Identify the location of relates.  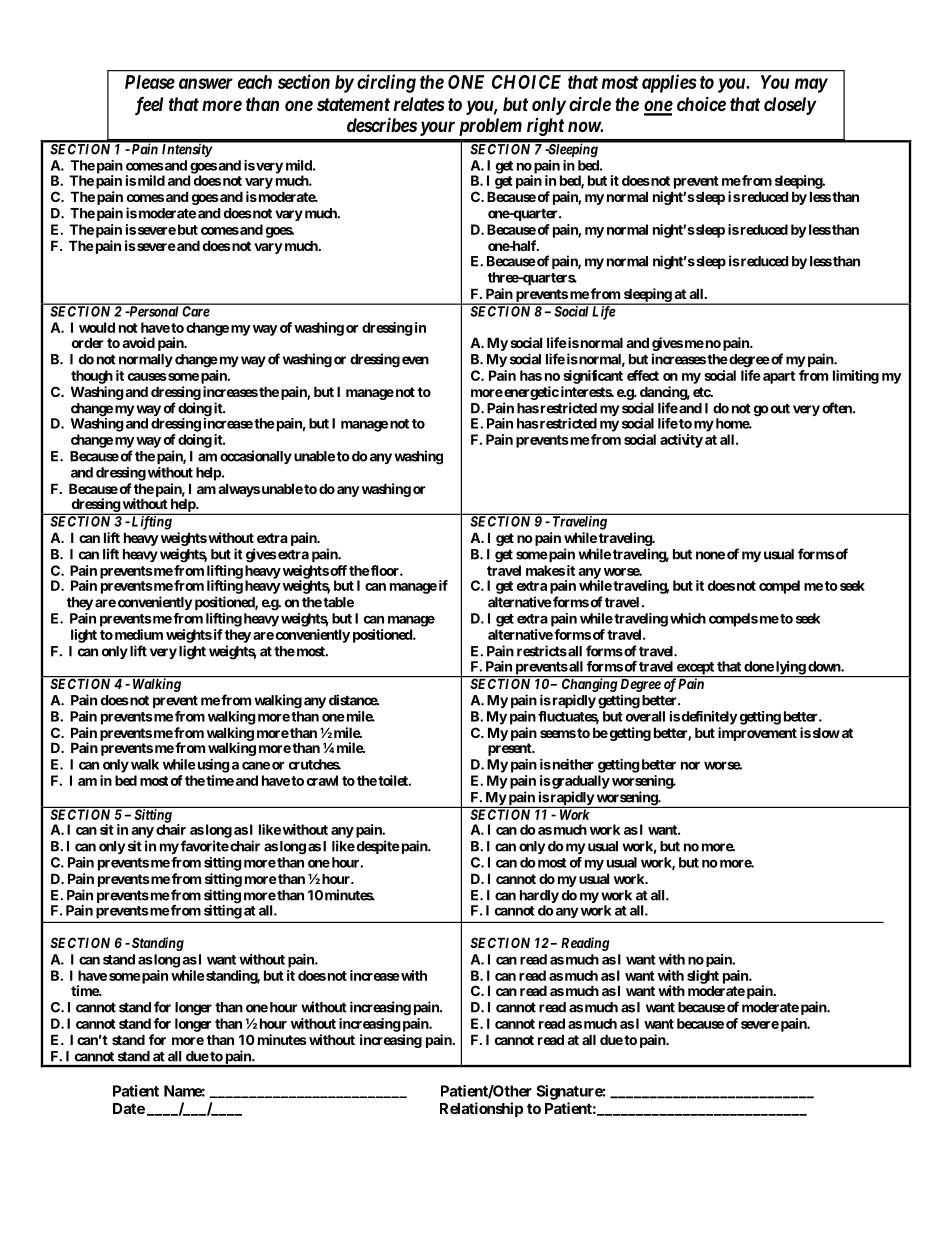
(419, 104).
